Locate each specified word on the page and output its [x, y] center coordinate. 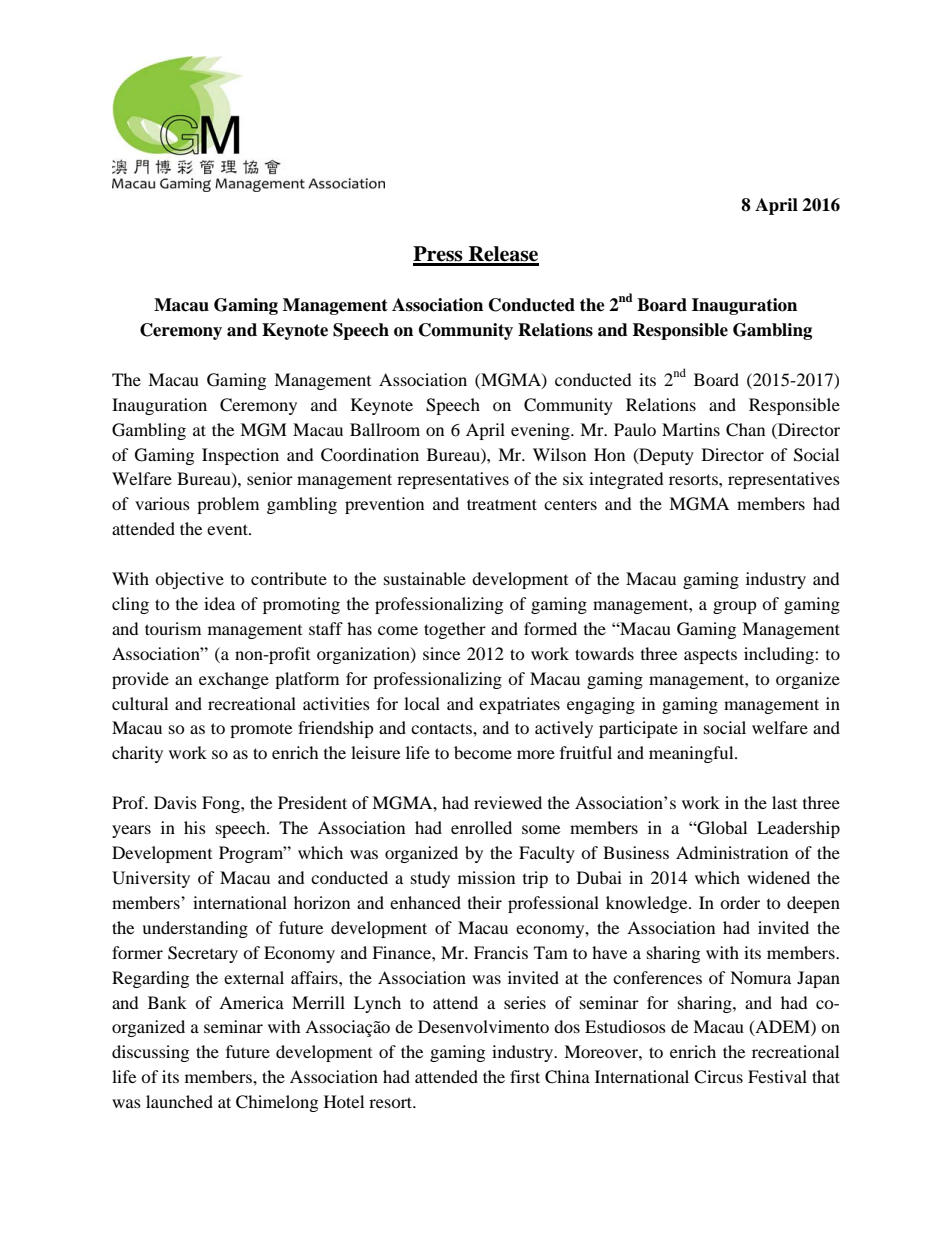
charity [137, 754]
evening [541, 431]
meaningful [692, 754]
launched [179, 1101]
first [525, 1076]
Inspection [240, 456]
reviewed [508, 802]
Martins [691, 429]
